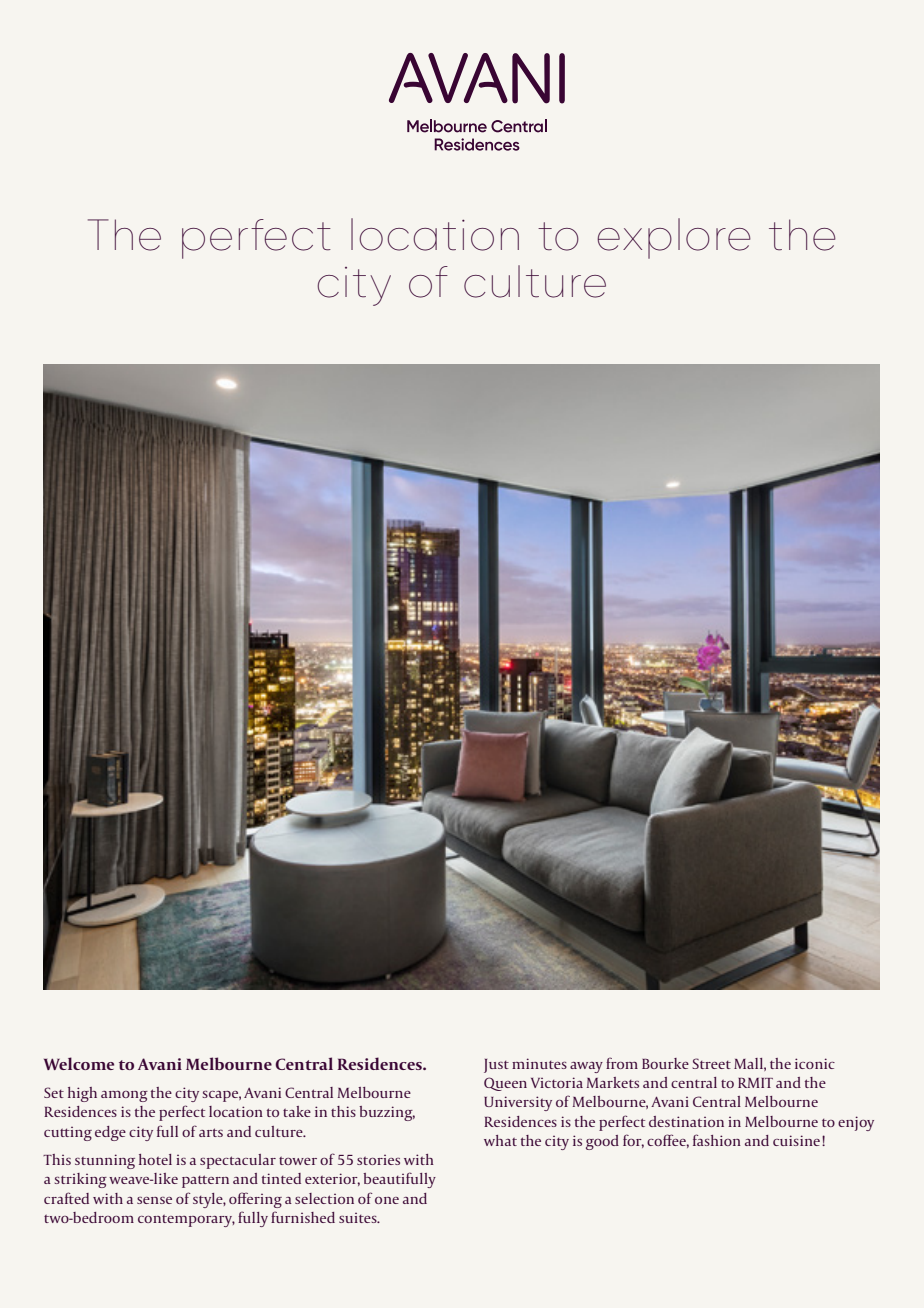  Describe the element at coordinates (539, 1063) in the screenshot. I see `minutes` at that location.
